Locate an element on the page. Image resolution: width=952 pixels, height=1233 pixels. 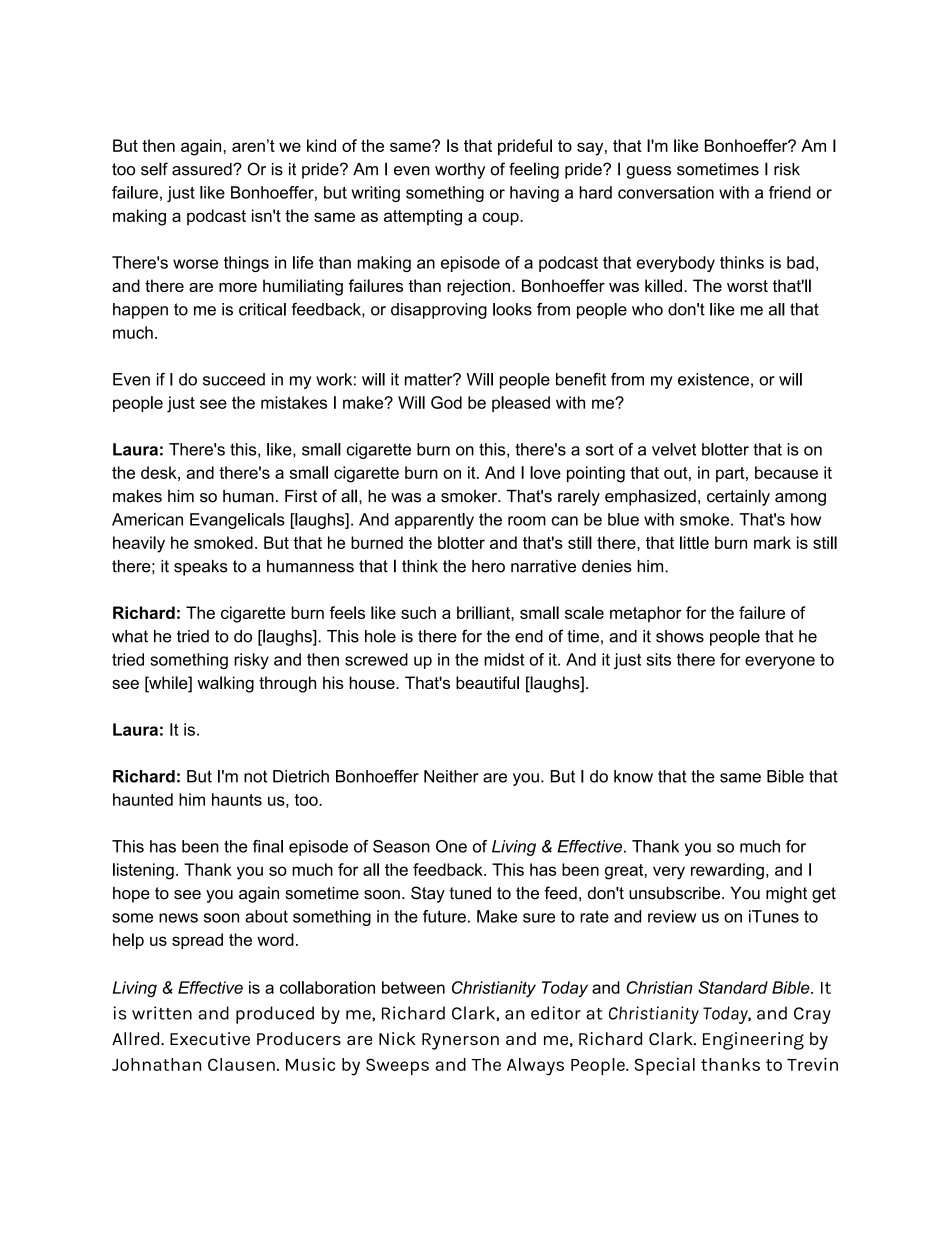
self is located at coordinates (154, 169).
